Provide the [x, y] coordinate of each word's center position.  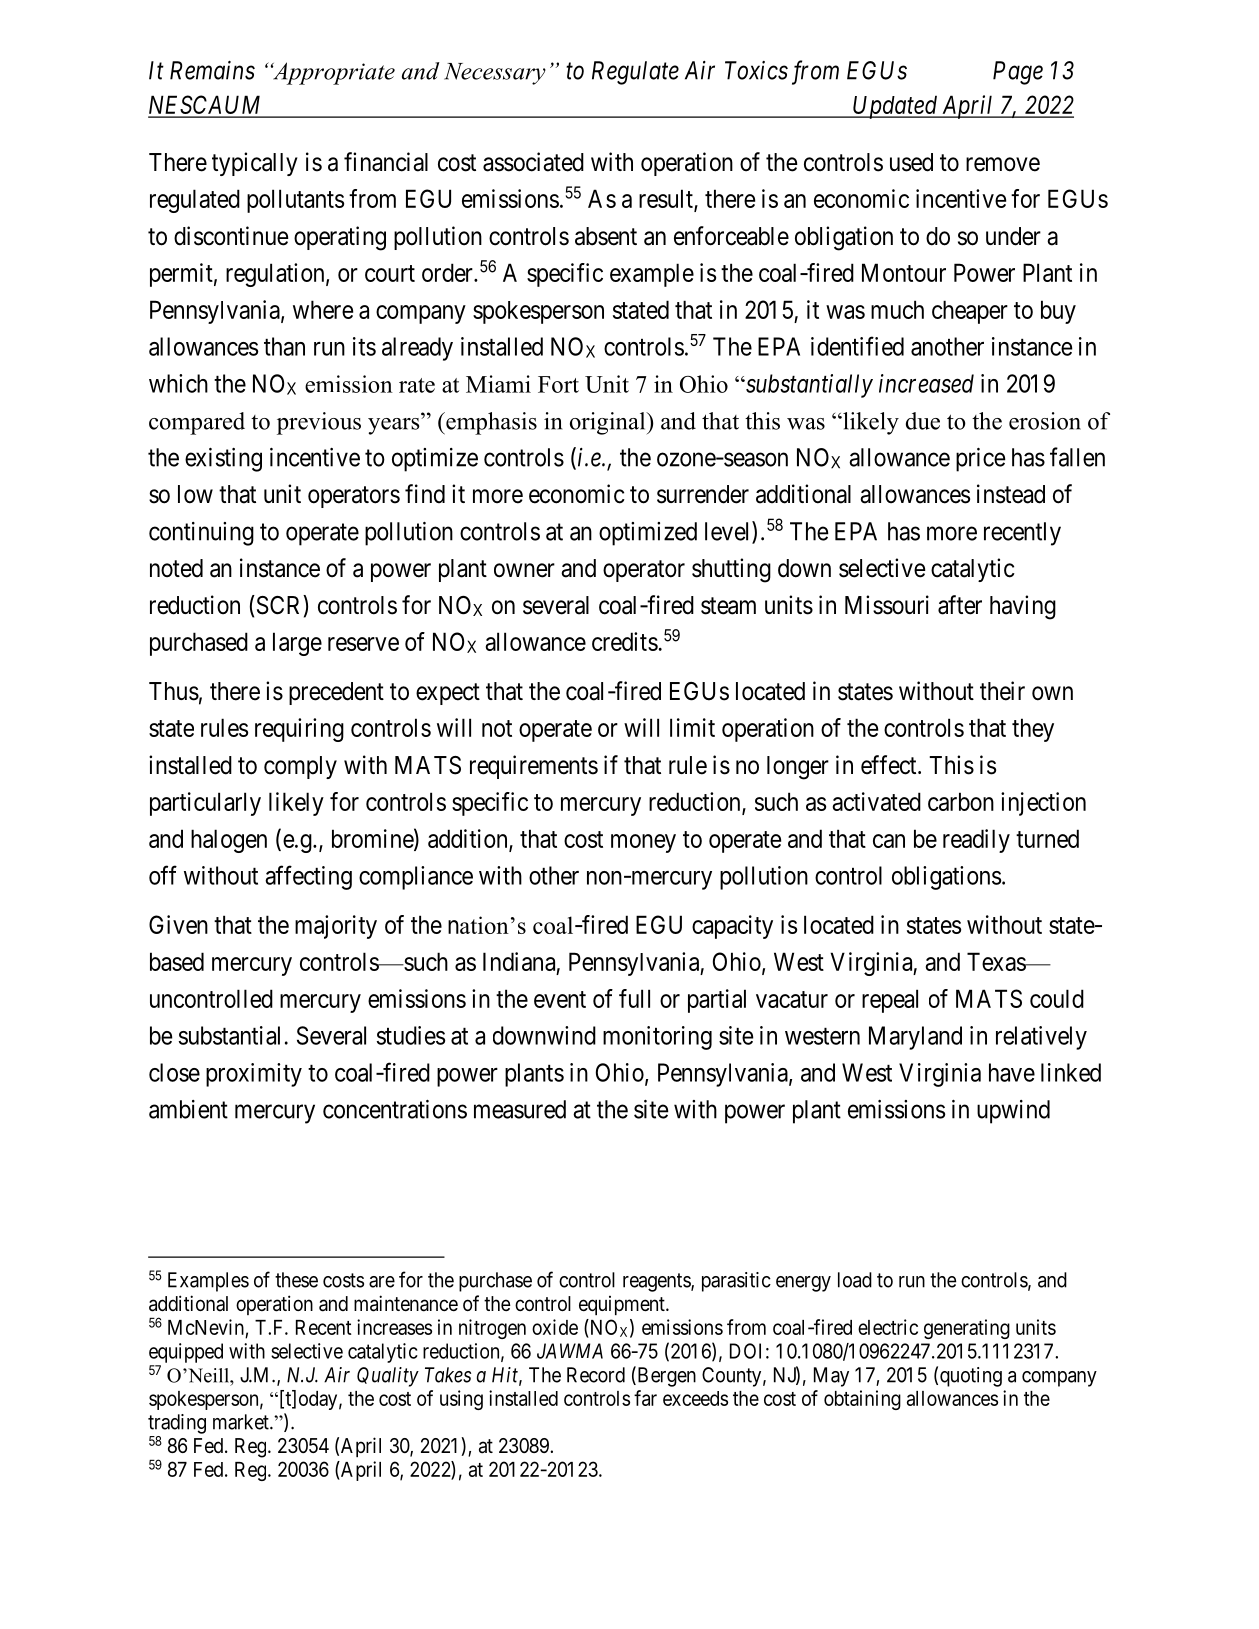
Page [1018, 73]
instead [1011, 494]
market [242, 1422]
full [634, 998]
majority [336, 927]
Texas [997, 961]
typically [255, 164]
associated [533, 162]
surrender [703, 494]
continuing [201, 534]
